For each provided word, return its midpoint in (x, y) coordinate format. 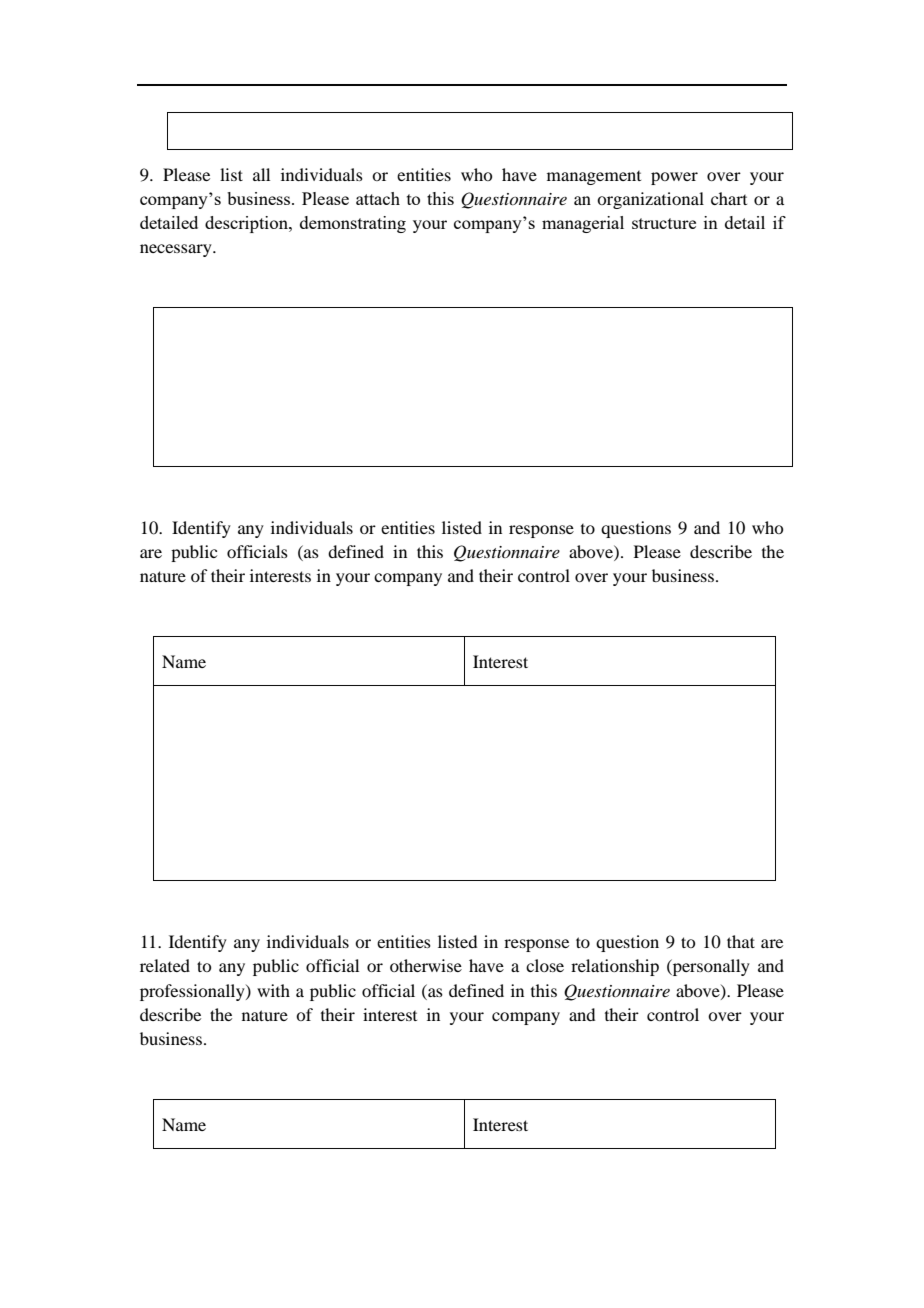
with (273, 990)
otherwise (426, 965)
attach (378, 198)
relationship (615, 967)
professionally (193, 992)
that (741, 941)
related (165, 965)
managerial (583, 224)
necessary (177, 250)
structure (664, 223)
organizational (650, 200)
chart (729, 198)
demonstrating (353, 224)
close (545, 965)
